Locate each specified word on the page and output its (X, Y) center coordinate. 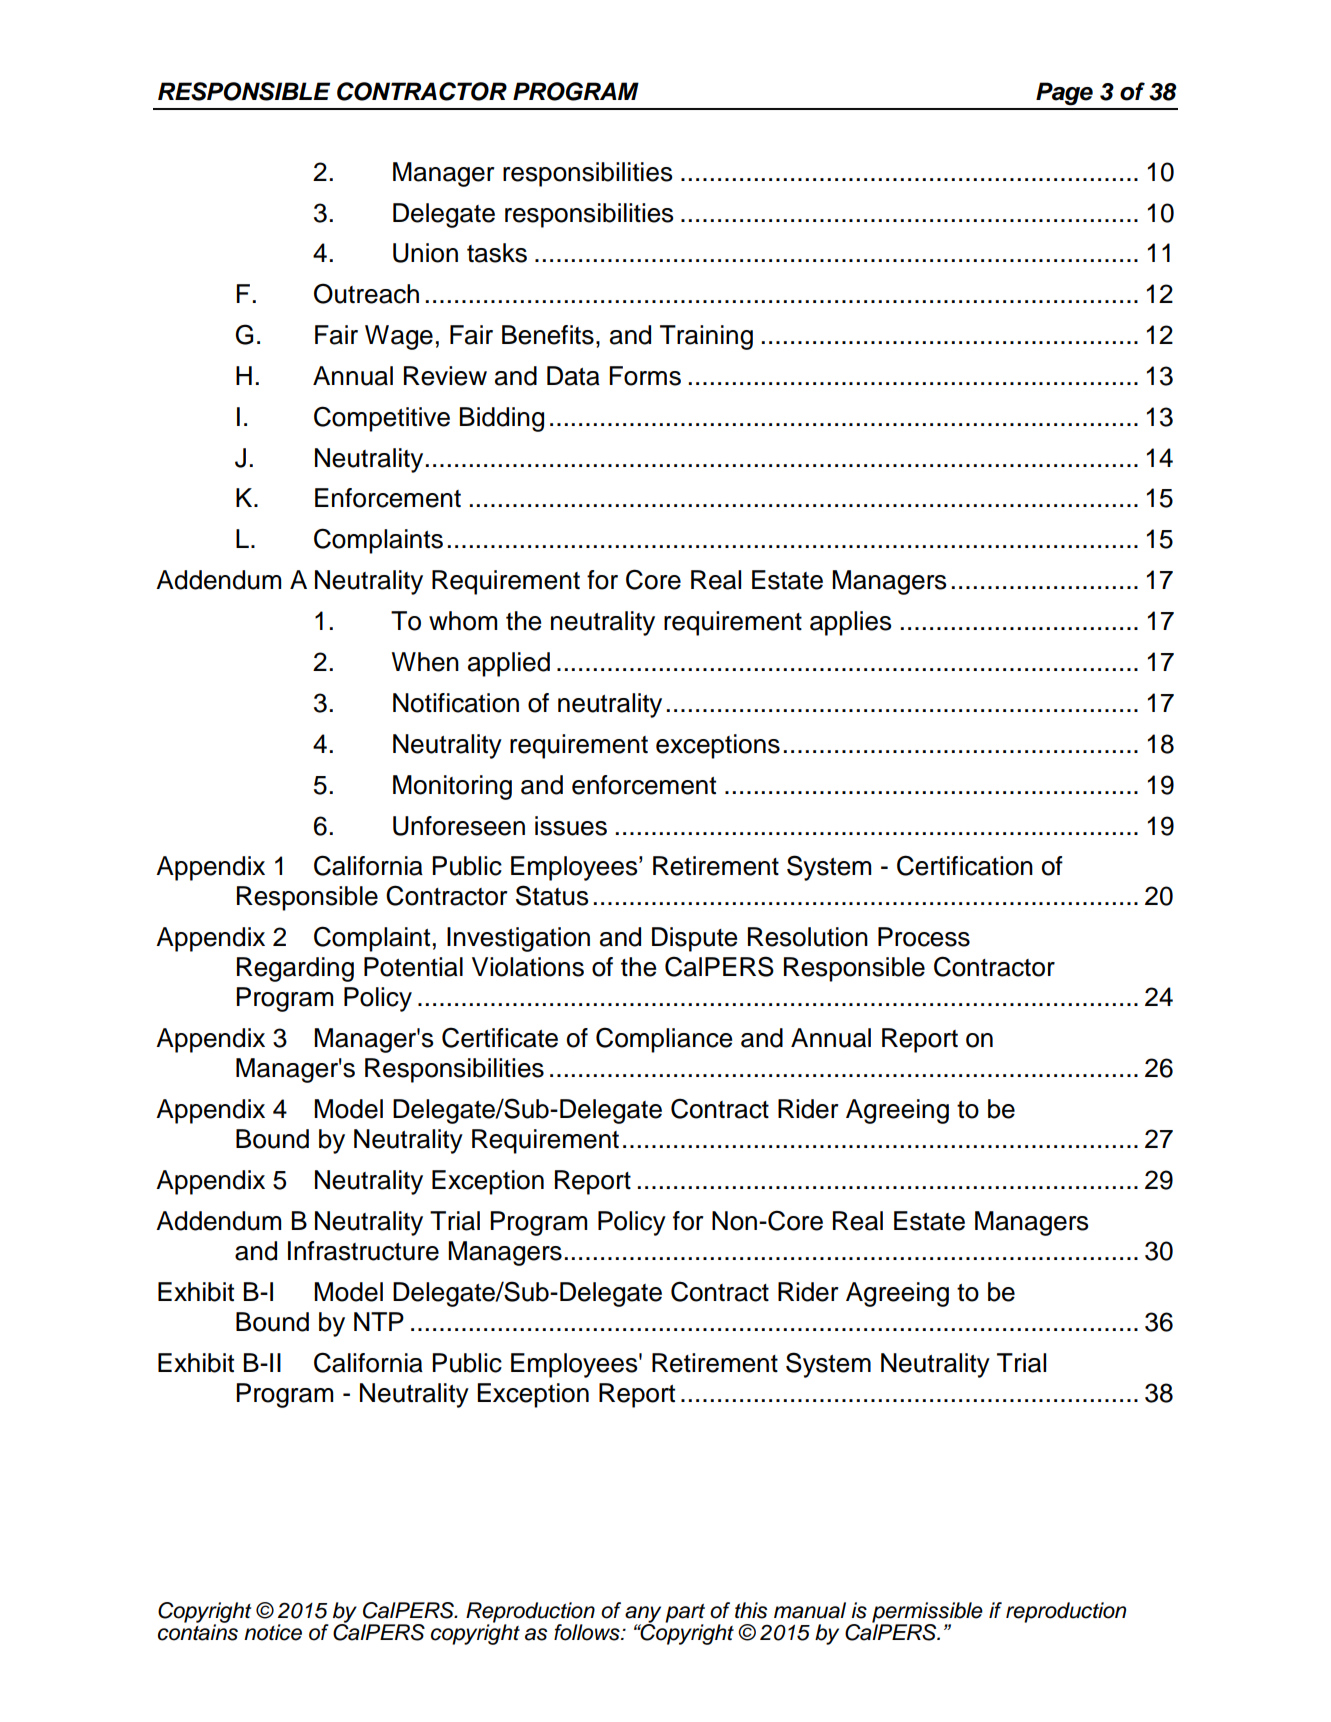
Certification (965, 865)
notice (273, 1632)
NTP (379, 1321)
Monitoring (452, 787)
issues (571, 826)
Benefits (548, 335)
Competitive (382, 419)
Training (706, 337)
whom (463, 621)
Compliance (664, 1040)
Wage (399, 337)
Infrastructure (363, 1251)
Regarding (295, 969)
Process (924, 937)
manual (810, 1610)
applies (851, 623)
